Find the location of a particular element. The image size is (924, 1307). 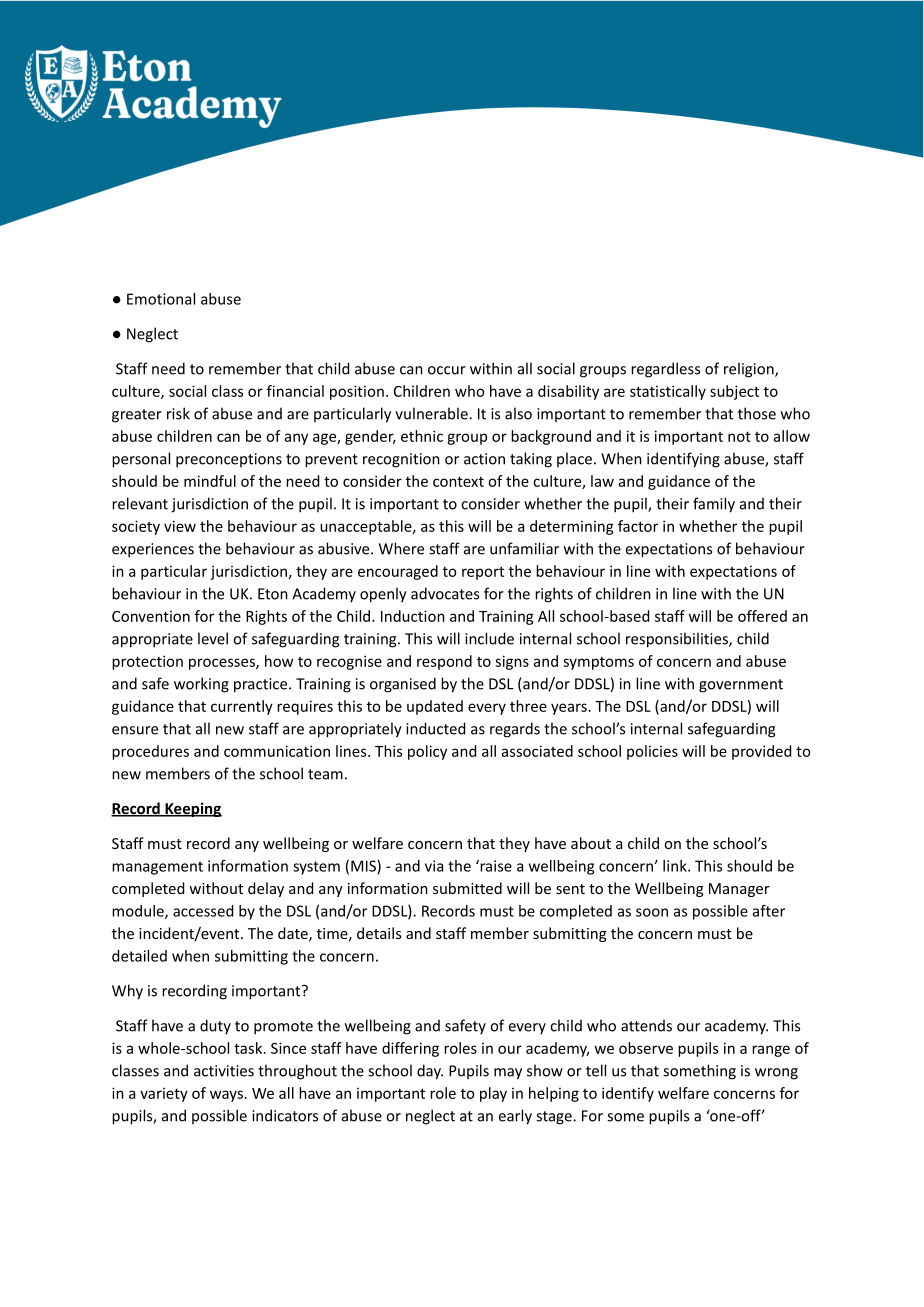

ways is located at coordinates (226, 1096).
